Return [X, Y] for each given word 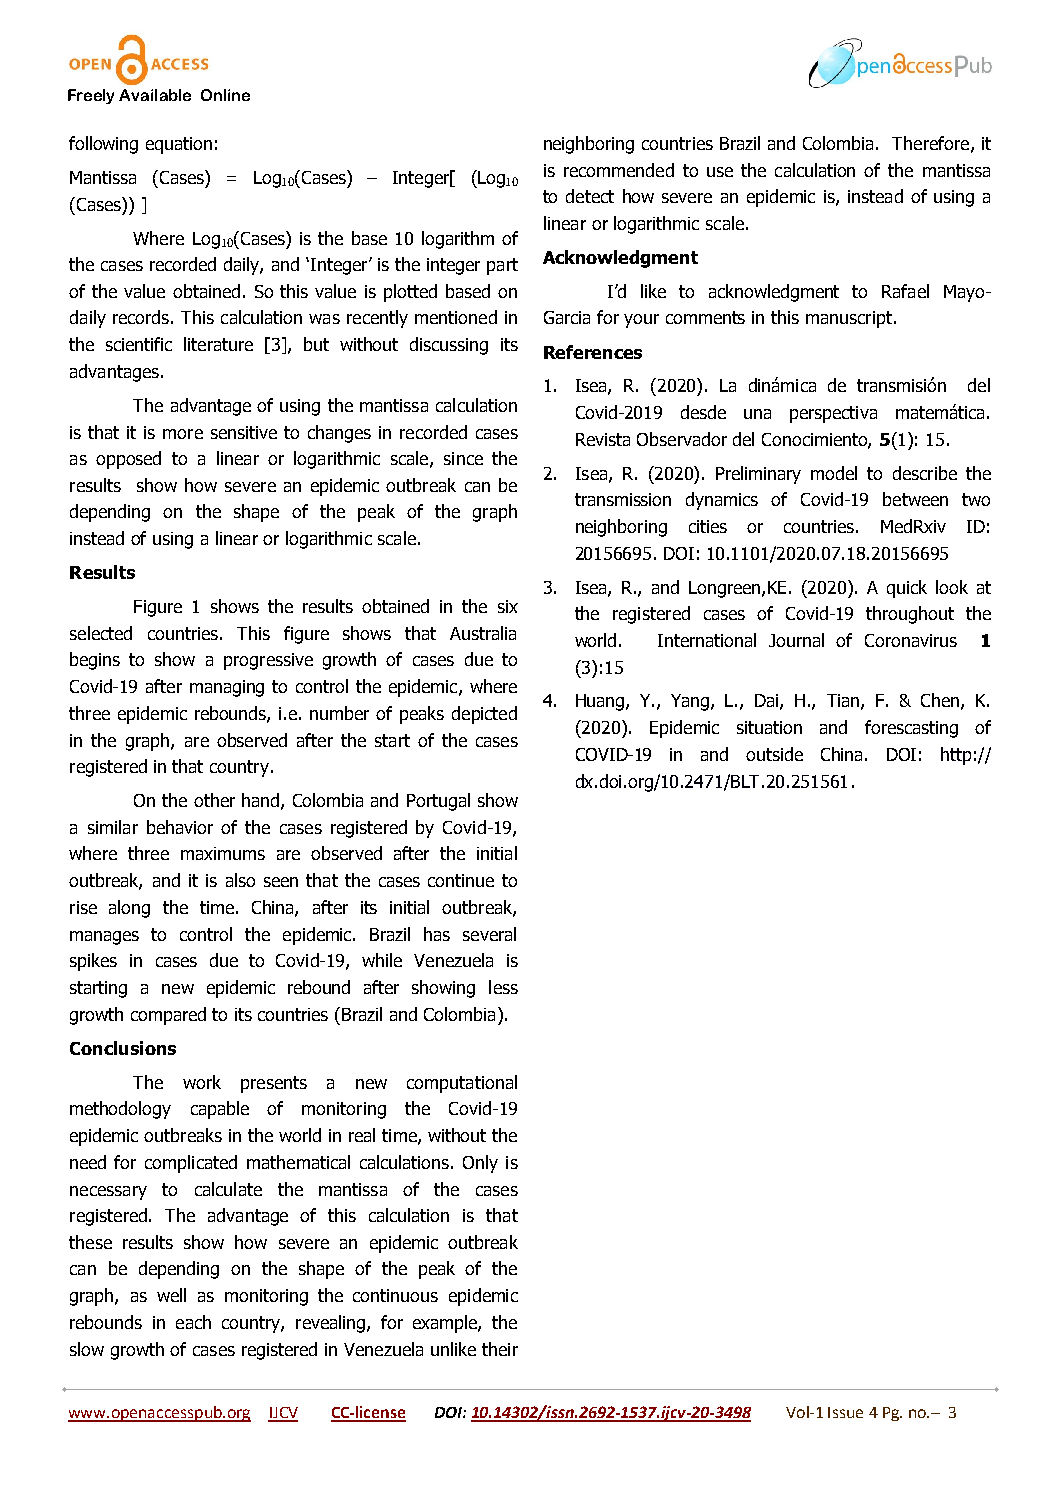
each [193, 1322]
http [956, 756]
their [500, 1349]
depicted [484, 715]
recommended [619, 170]
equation [179, 145]
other [214, 800]
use [720, 172]
